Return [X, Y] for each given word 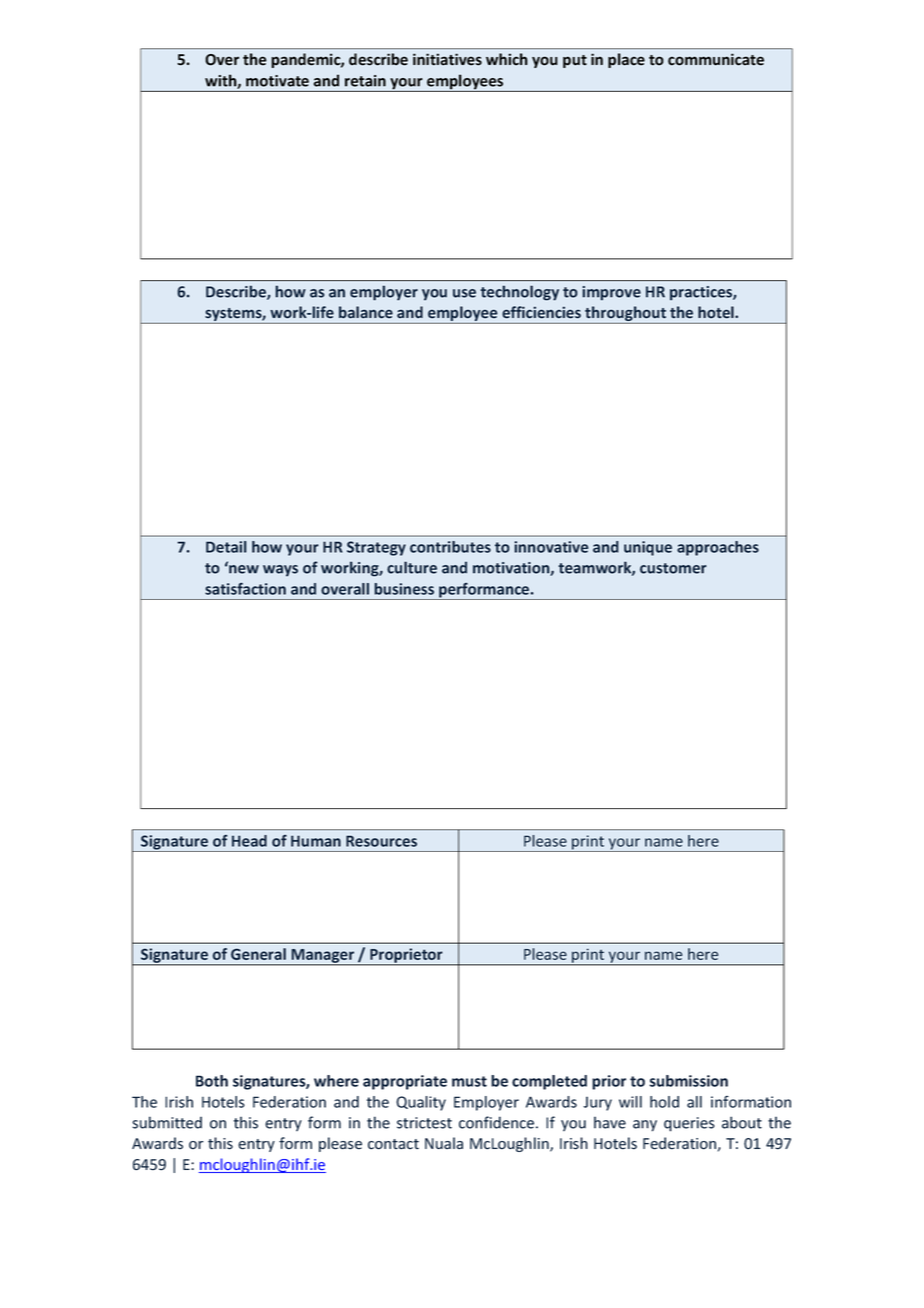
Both [212, 1081]
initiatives [447, 59]
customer [673, 568]
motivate [277, 81]
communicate [716, 59]
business [404, 589]
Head [249, 841]
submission [688, 1081]
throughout [626, 315]
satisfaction [245, 589]
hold [664, 1102]
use [464, 293]
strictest [424, 1123]
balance [366, 312]
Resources [381, 841]
